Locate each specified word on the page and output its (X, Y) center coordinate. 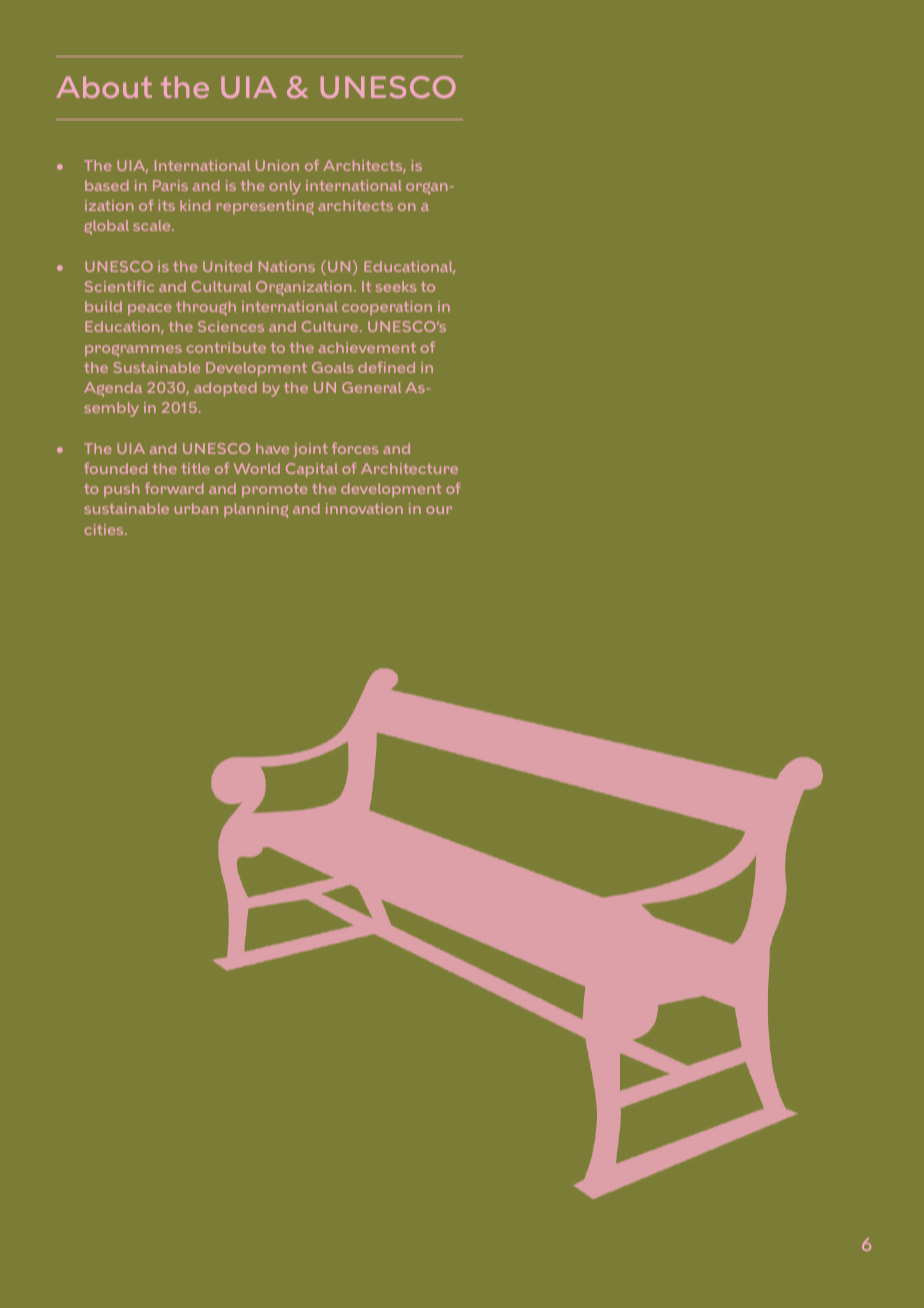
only (285, 187)
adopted (225, 389)
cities (105, 529)
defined (386, 367)
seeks (396, 286)
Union (277, 165)
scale (153, 225)
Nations (287, 266)
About (104, 87)
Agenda (113, 389)
